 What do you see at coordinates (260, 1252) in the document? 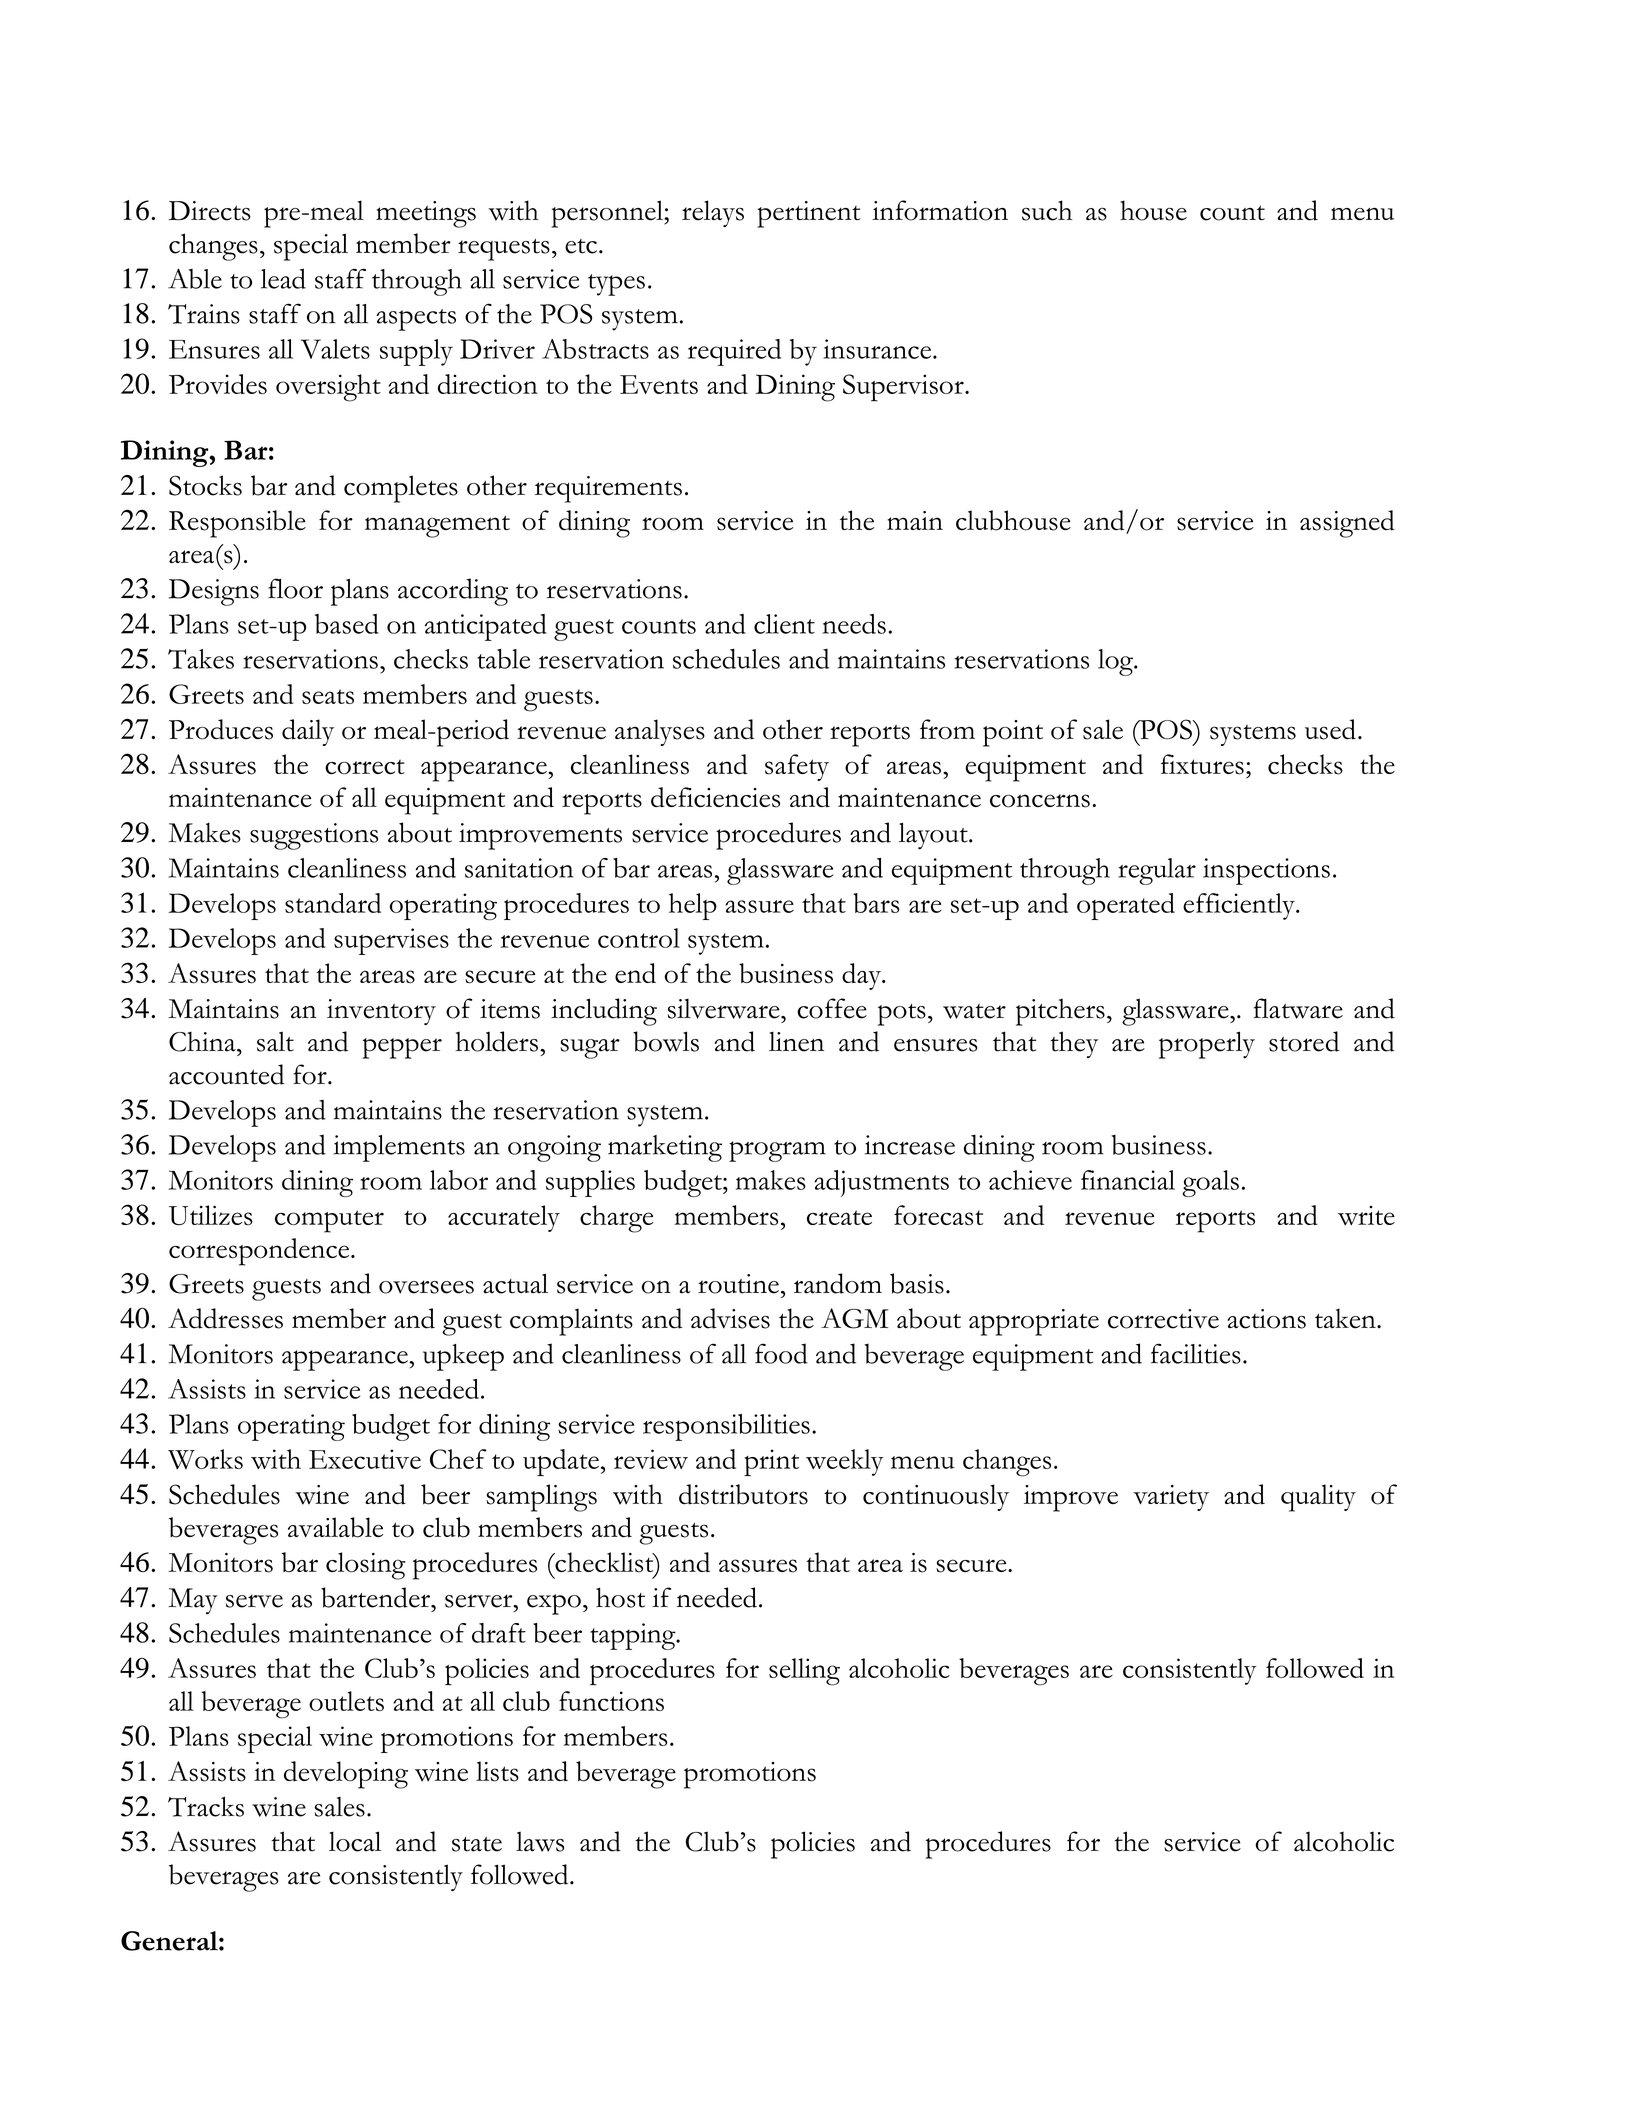
I see `correspondence` at bounding box center [260, 1252].
